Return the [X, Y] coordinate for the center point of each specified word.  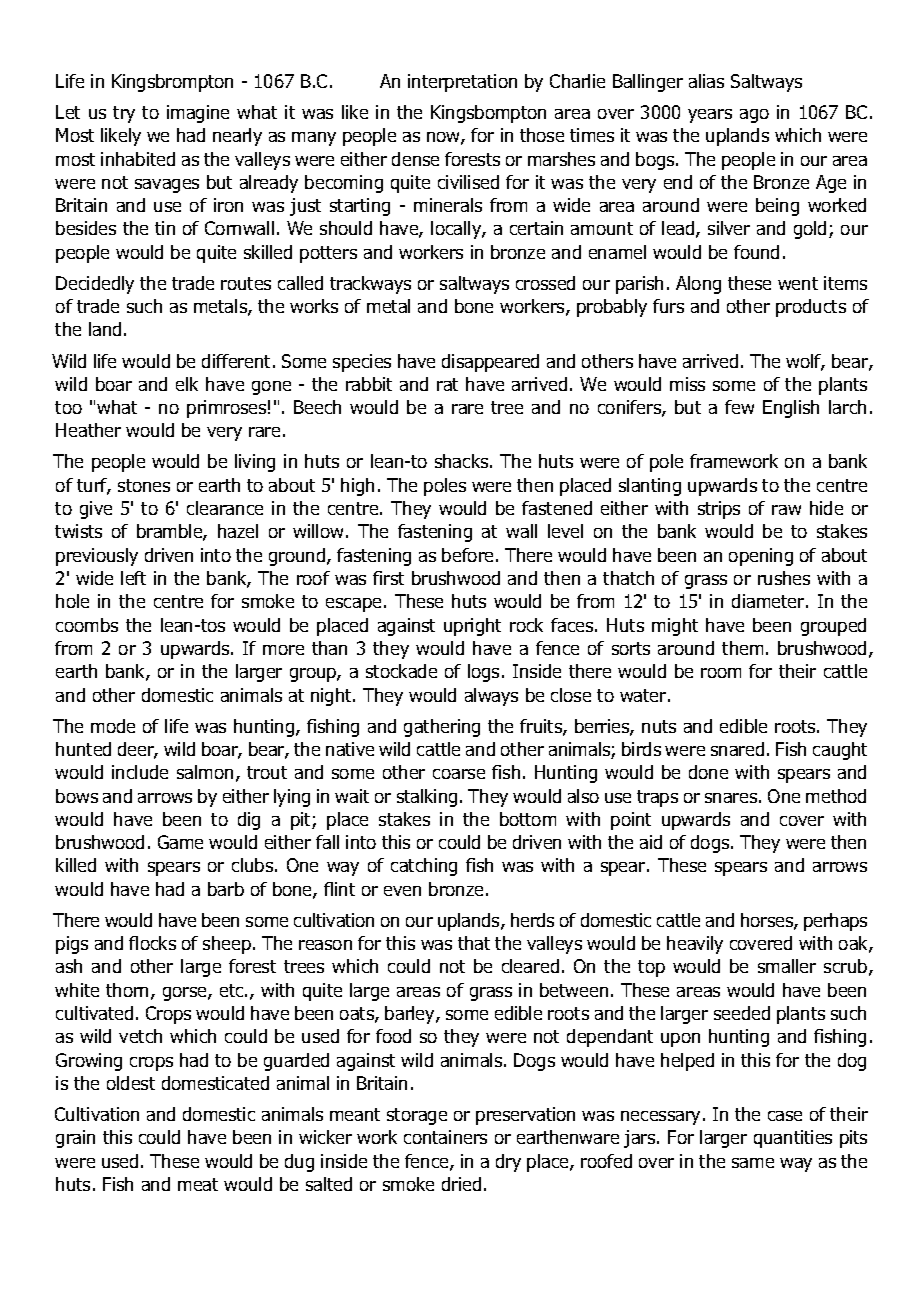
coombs [87, 625]
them [742, 648]
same [753, 1163]
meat [198, 1184]
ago [754, 116]
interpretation [462, 83]
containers [445, 1137]
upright [472, 627]
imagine [198, 114]
